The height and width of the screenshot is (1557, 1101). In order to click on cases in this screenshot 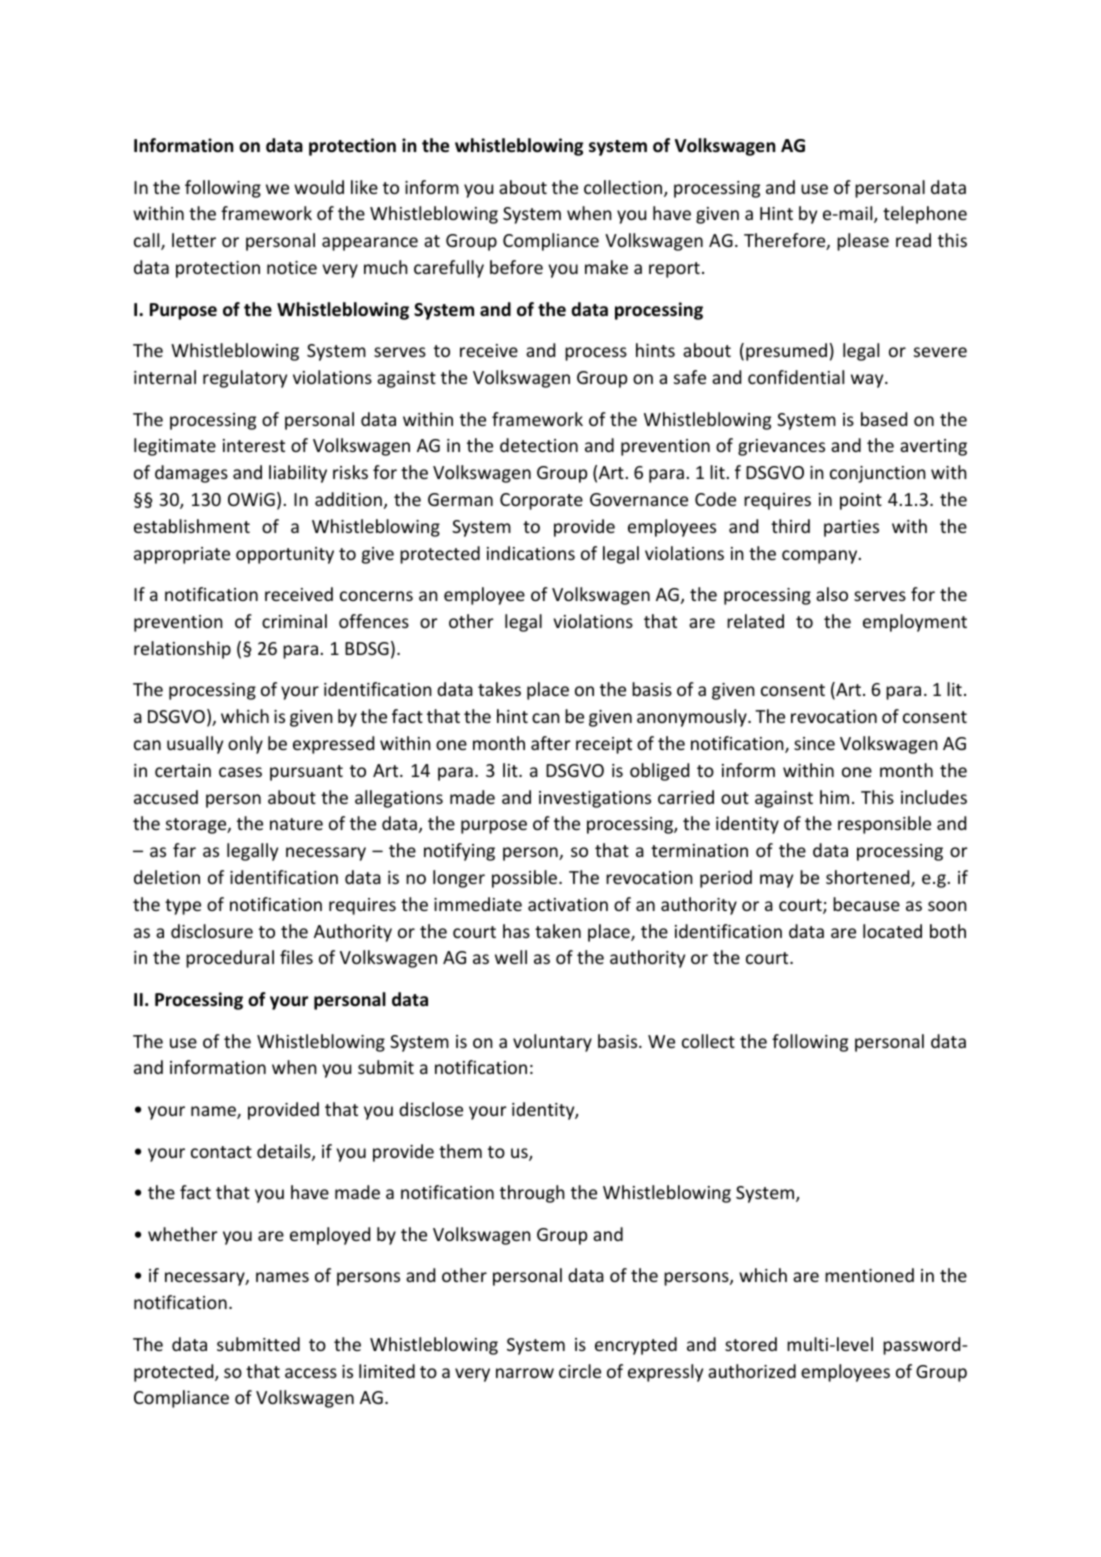, I will do `click(240, 772)`.
